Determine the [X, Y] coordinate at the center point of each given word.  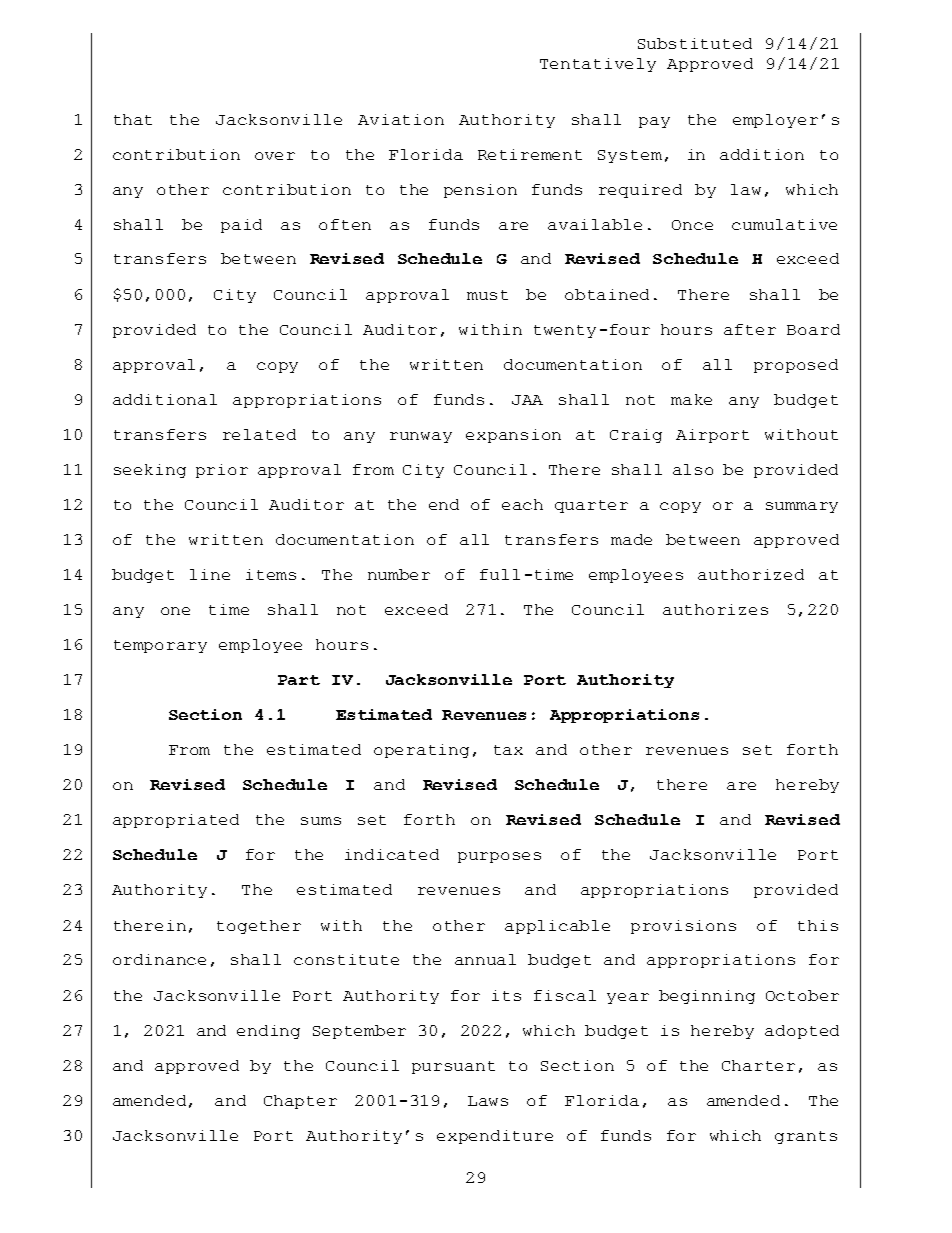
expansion [513, 436]
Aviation [401, 119]
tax [508, 750]
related [259, 434]
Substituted [695, 43]
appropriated [176, 821]
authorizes [715, 609]
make [691, 399]
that [133, 119]
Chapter [300, 1102]
